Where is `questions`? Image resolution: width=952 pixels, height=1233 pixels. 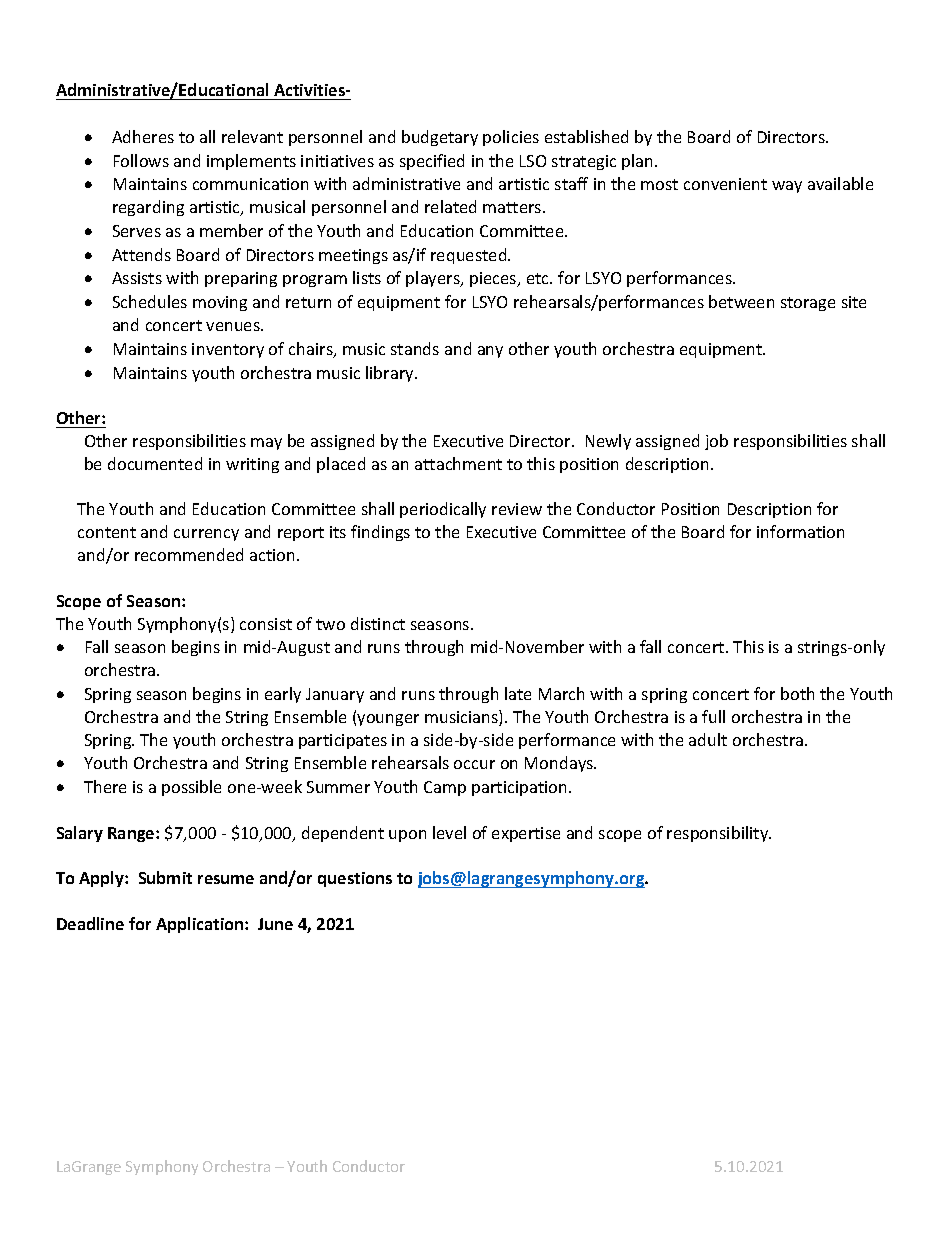
questions is located at coordinates (355, 879).
